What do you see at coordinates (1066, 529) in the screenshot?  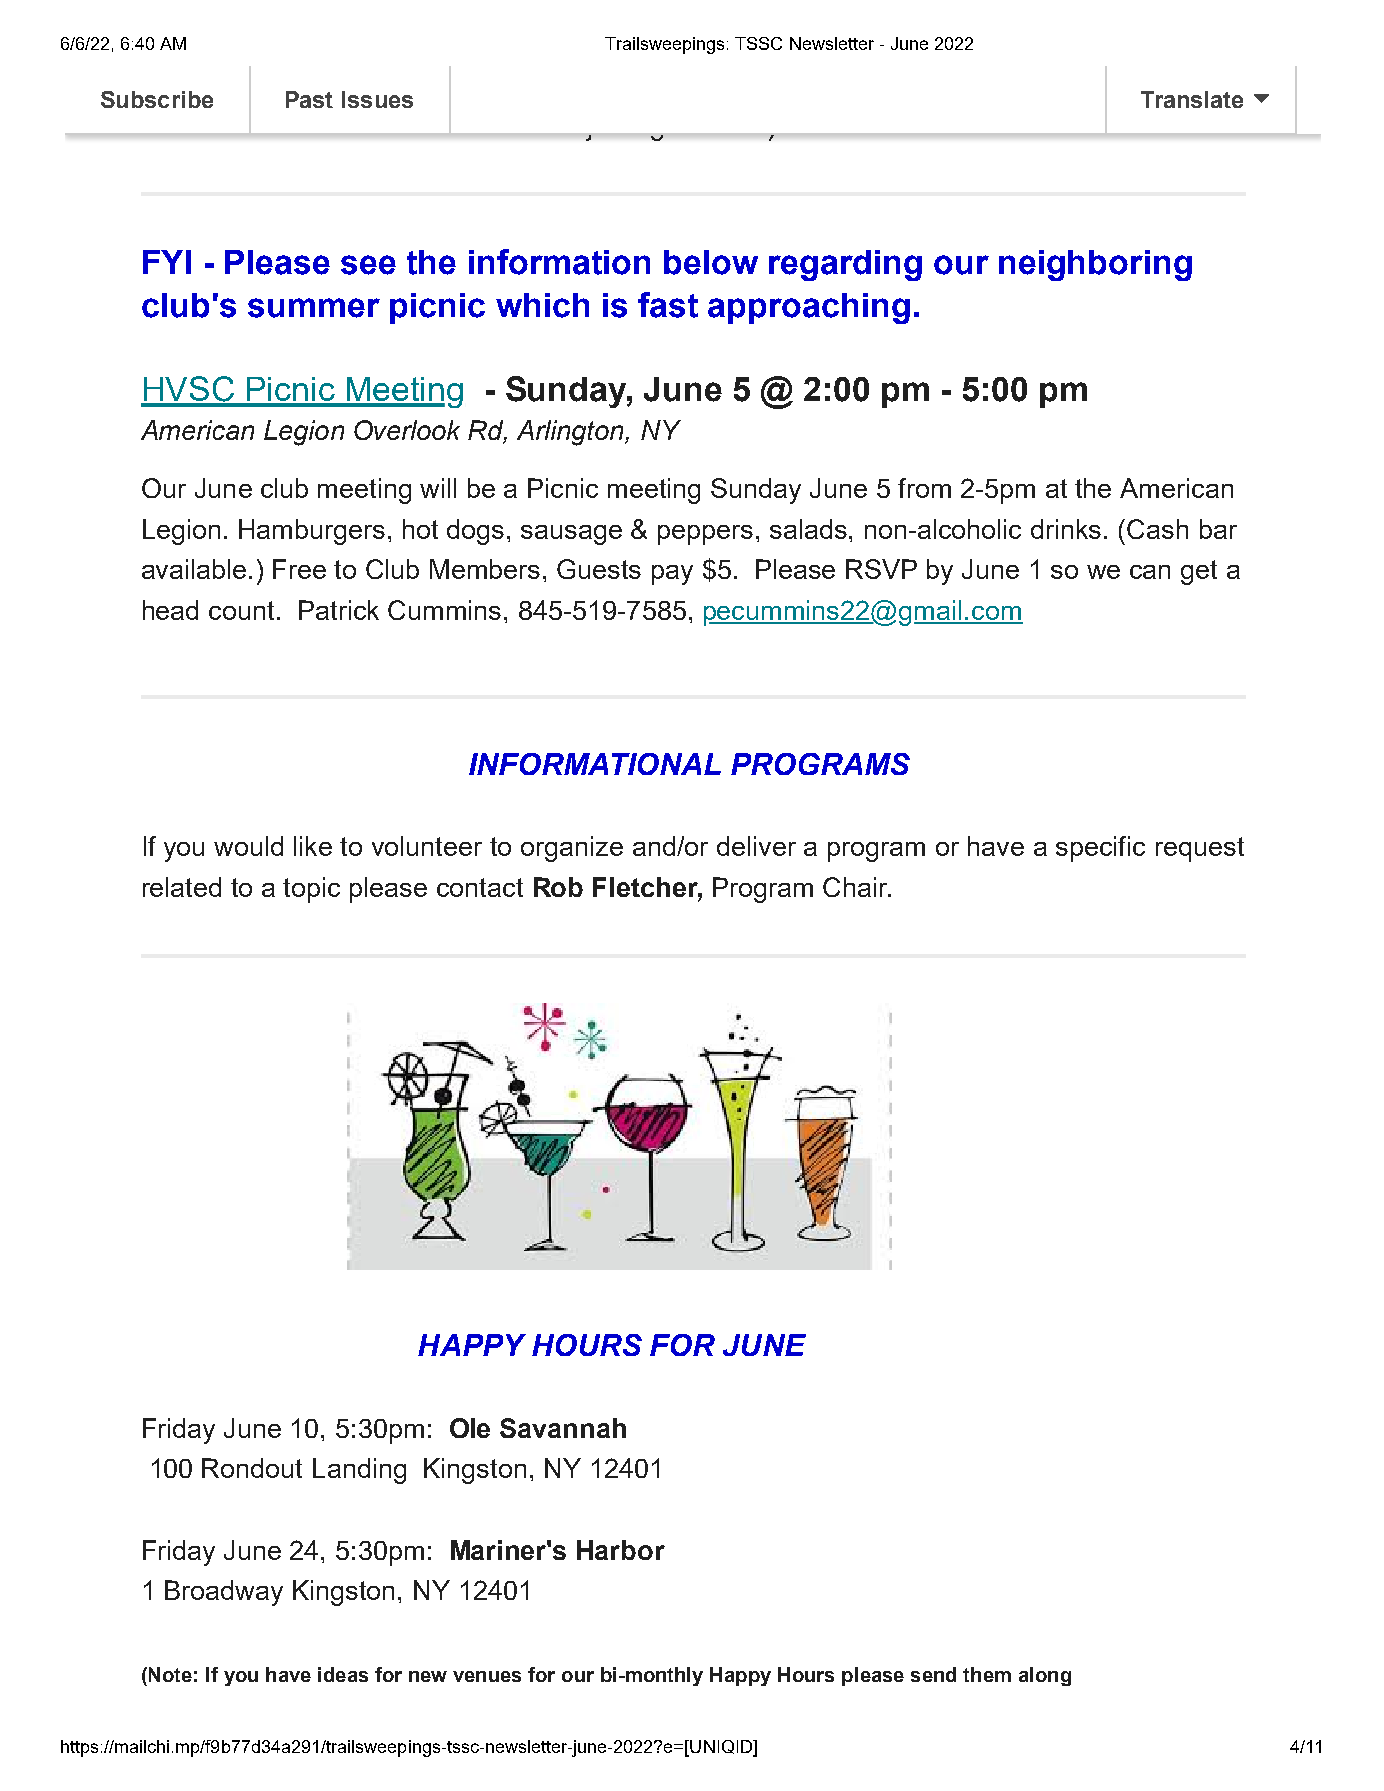 I see `drinks` at bounding box center [1066, 529].
